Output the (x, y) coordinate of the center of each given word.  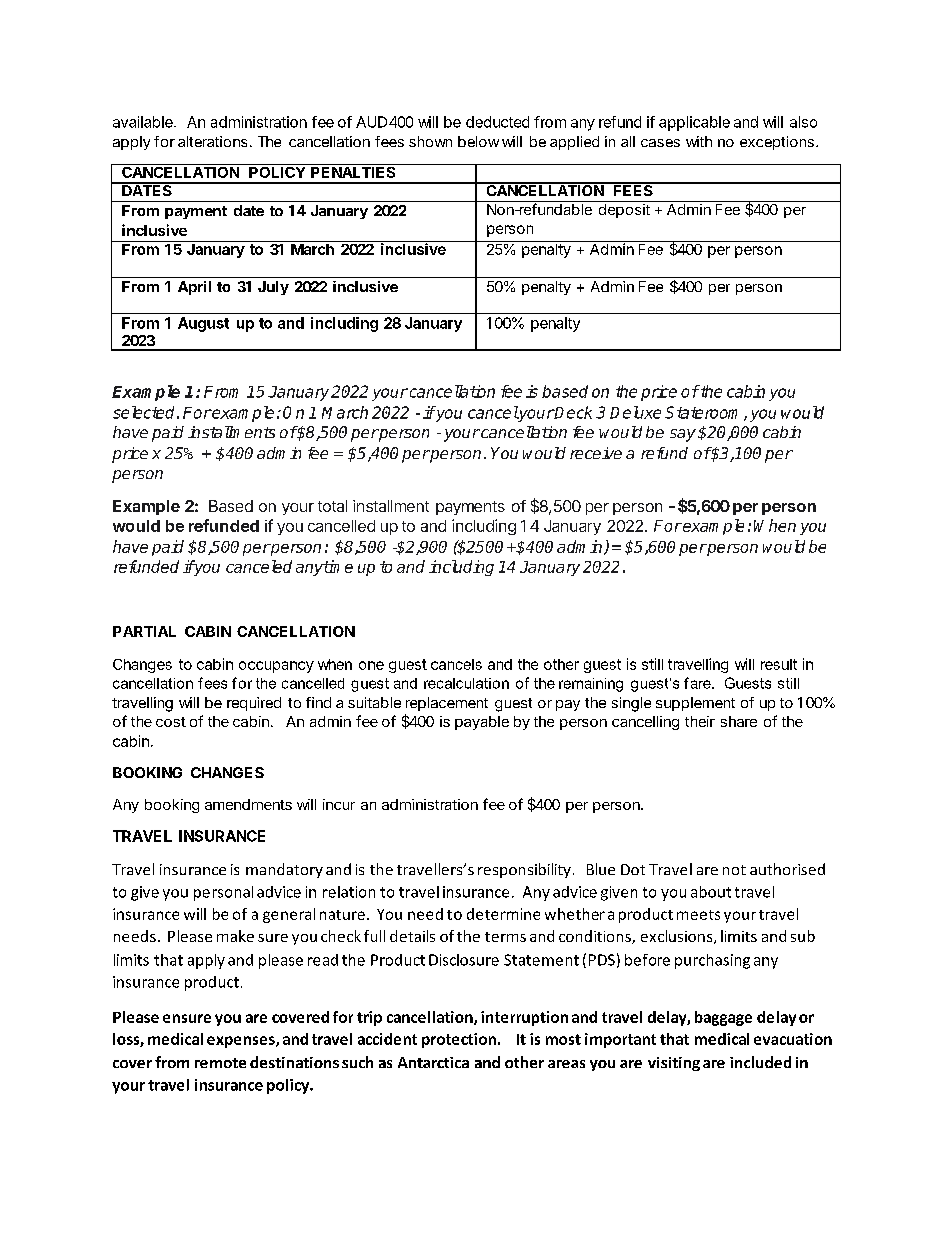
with (699, 141)
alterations (212, 141)
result (779, 664)
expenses (242, 1042)
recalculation (466, 683)
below (478, 141)
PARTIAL (144, 631)
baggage (723, 1018)
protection (459, 1040)
